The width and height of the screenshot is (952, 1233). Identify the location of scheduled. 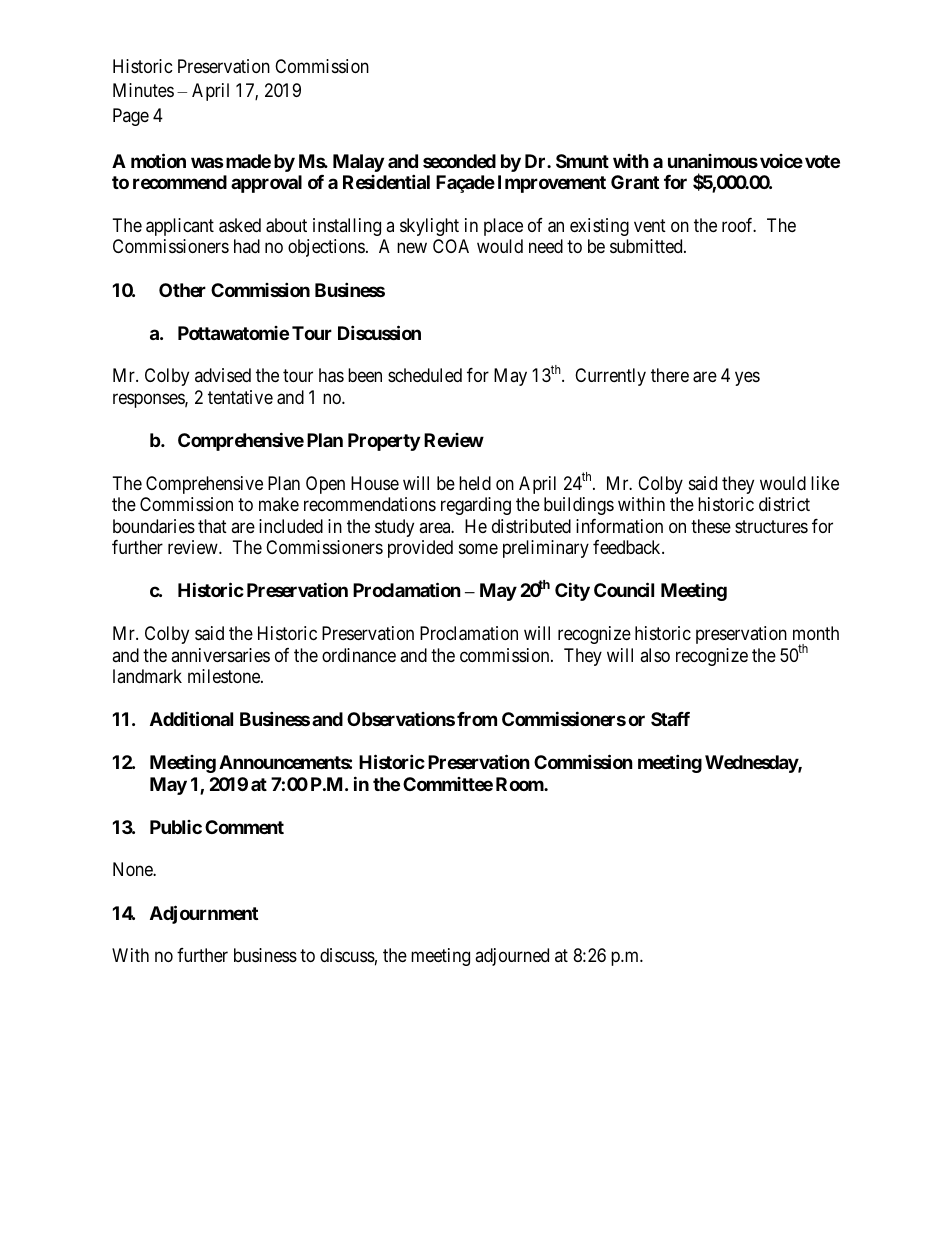
(425, 375).
